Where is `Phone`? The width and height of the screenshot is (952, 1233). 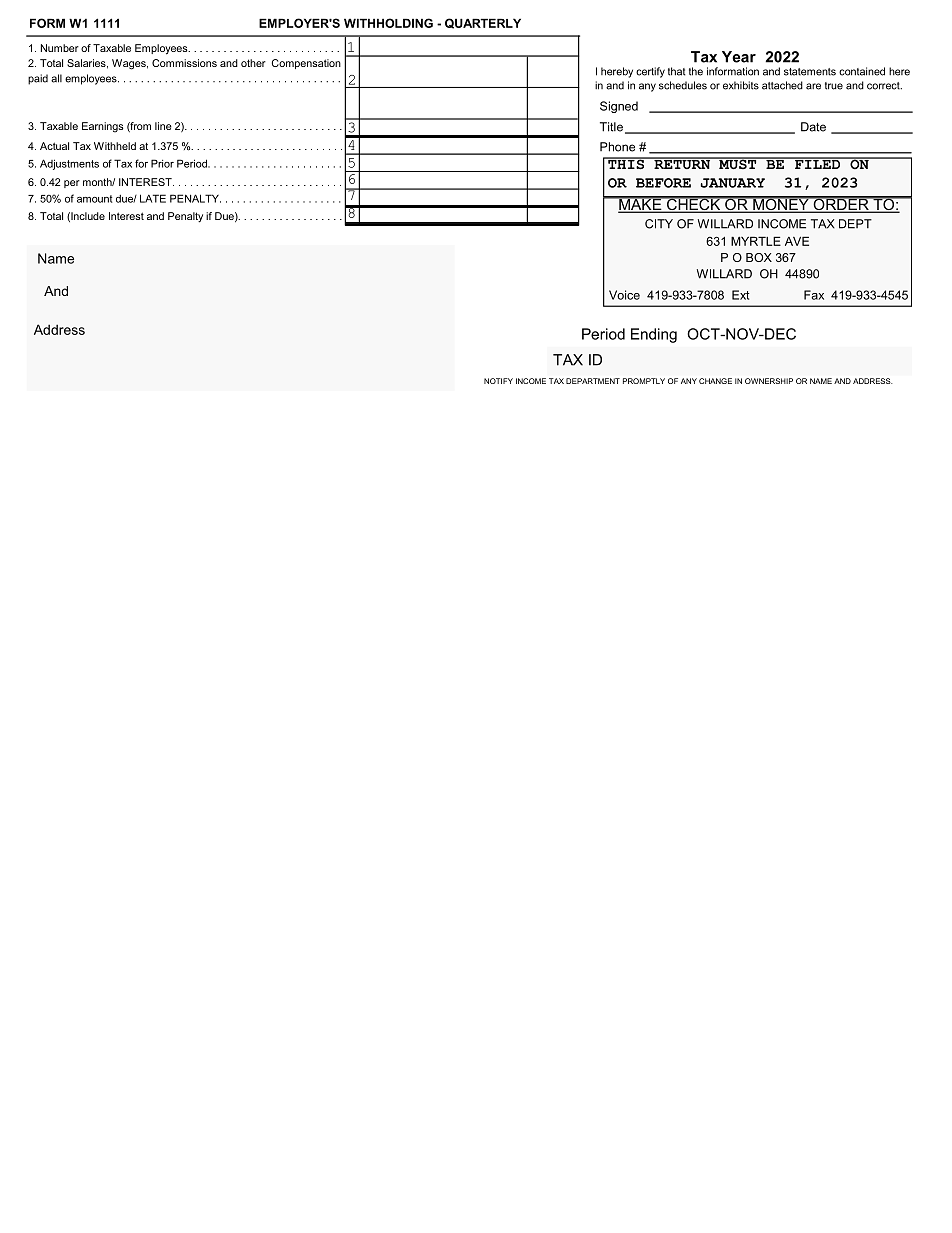 Phone is located at coordinates (617, 147).
